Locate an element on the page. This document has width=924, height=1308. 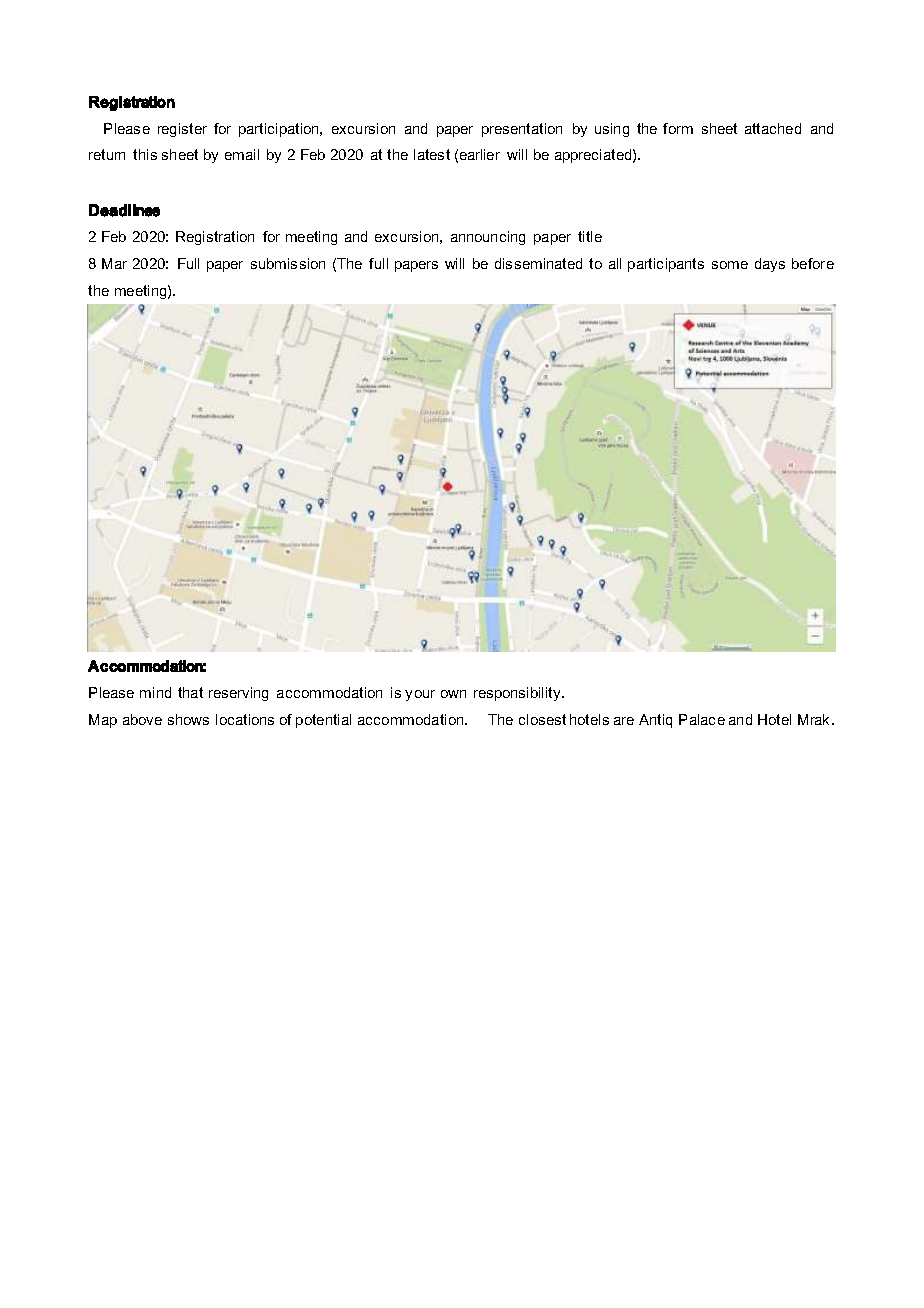
attached is located at coordinates (773, 128).
